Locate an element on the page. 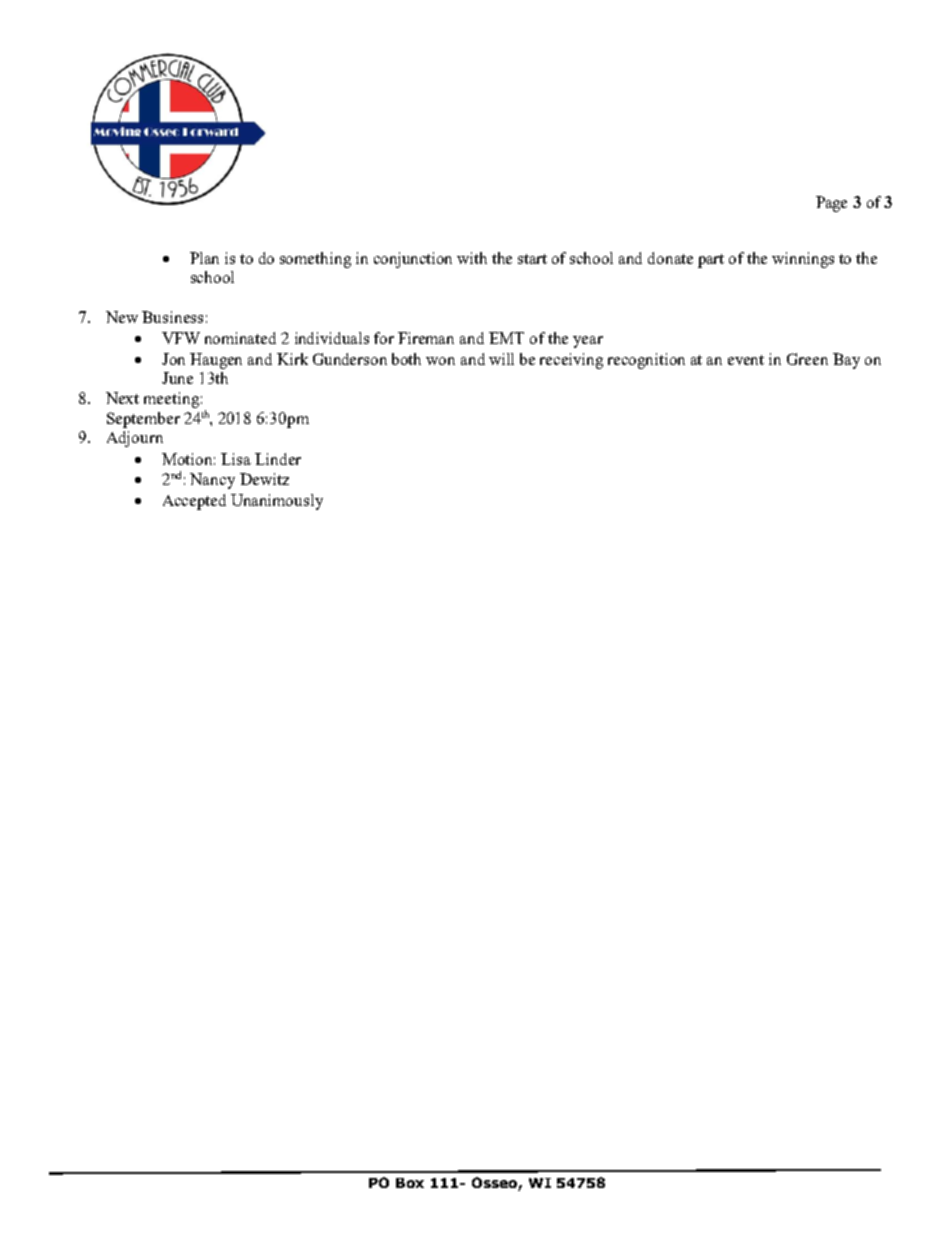  Box is located at coordinates (410, 1183).
